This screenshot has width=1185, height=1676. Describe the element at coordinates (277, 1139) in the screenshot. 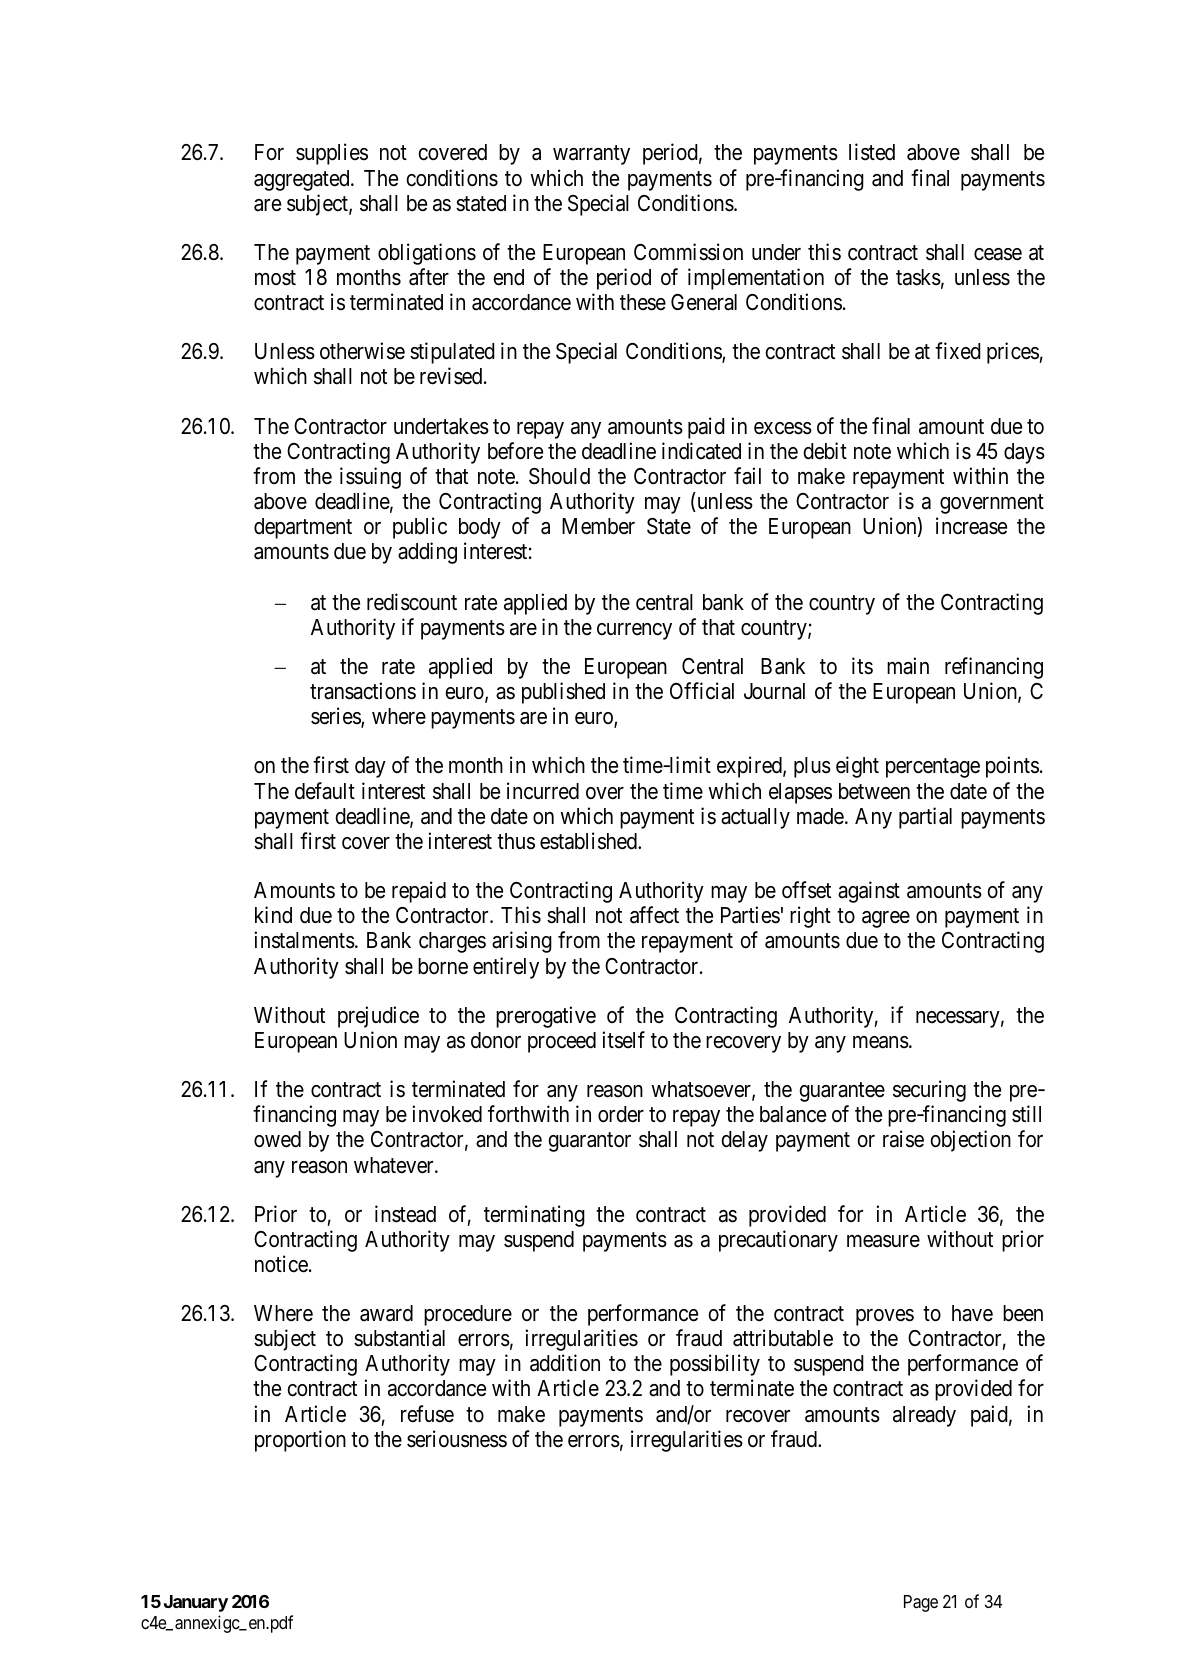

I see `owed` at that location.
